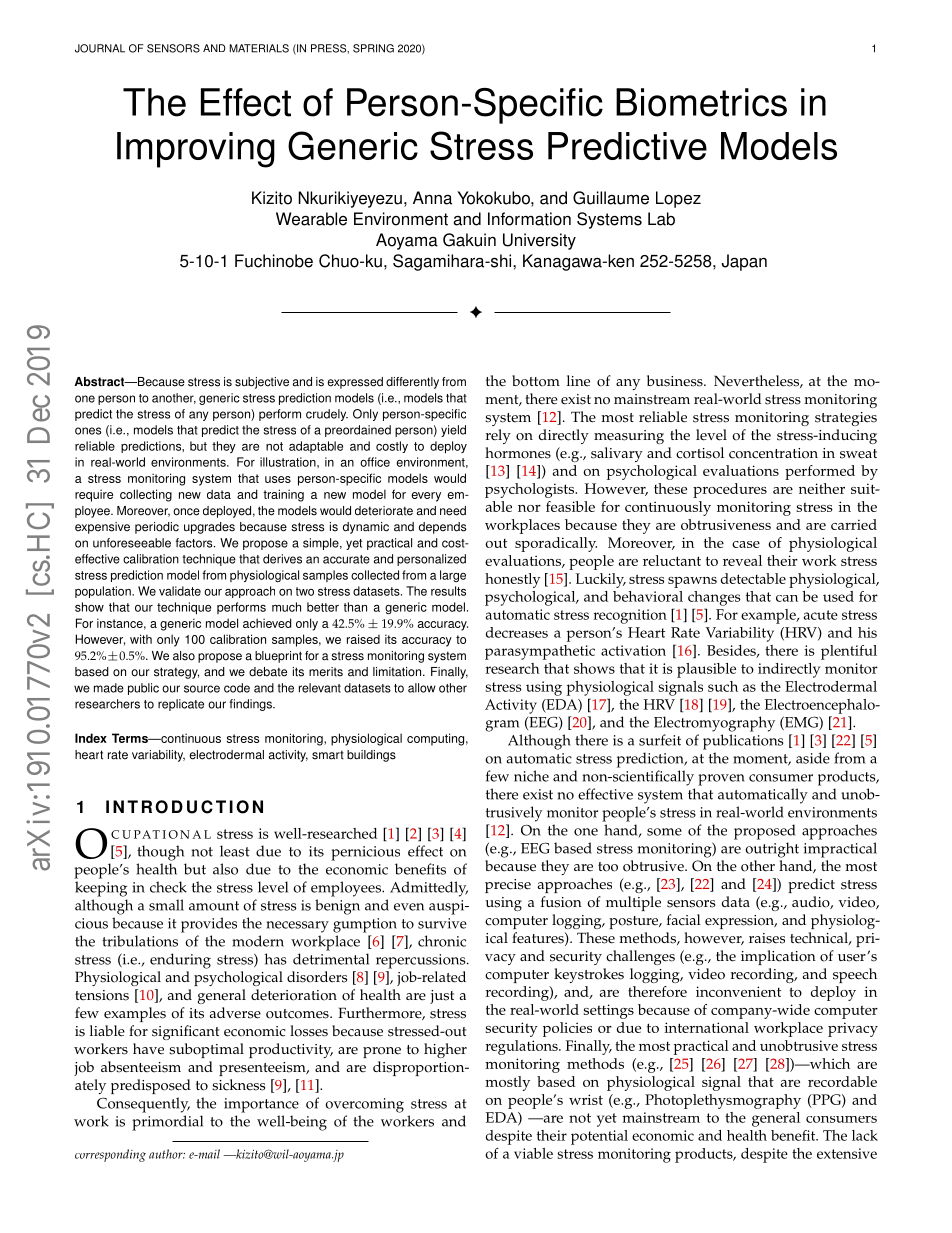 The width and height of the screenshot is (952, 1233). What do you see at coordinates (373, 48) in the screenshot?
I see `SPRING` at bounding box center [373, 48].
